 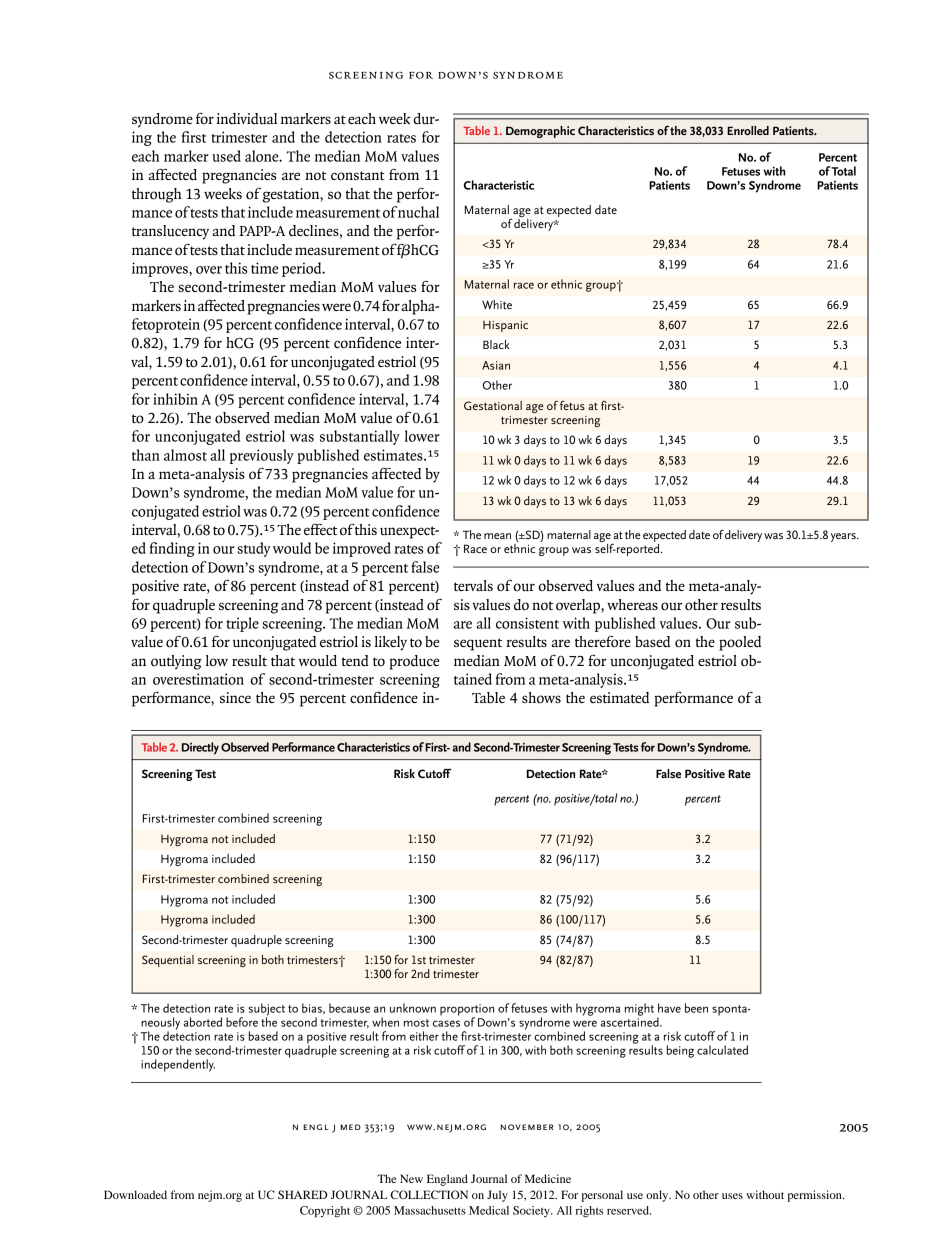 What do you see at coordinates (619, 697) in the image?
I see `estimated` at bounding box center [619, 697].
